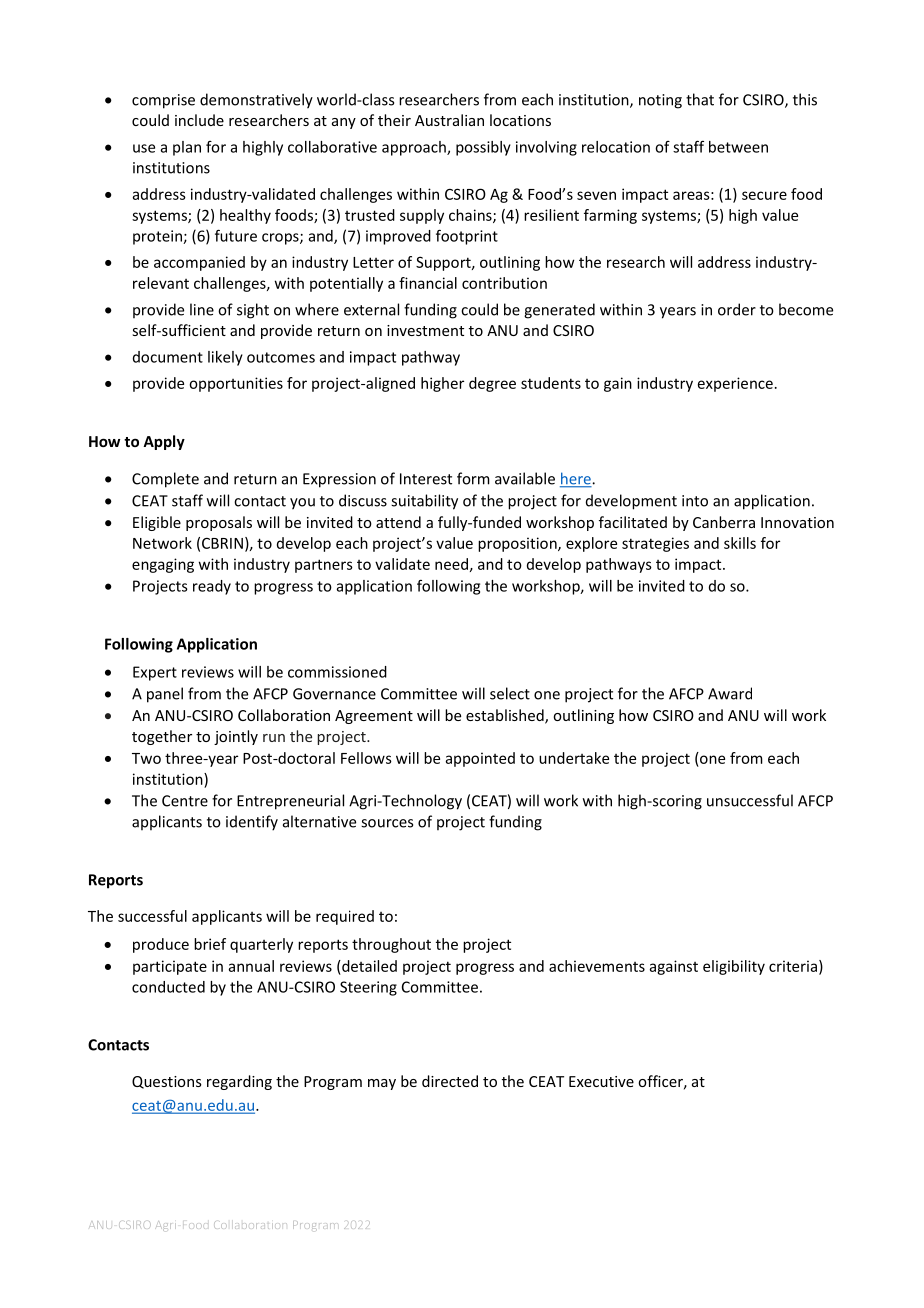 The height and width of the page is (1308, 924). What do you see at coordinates (730, 693) in the page?
I see `Award` at bounding box center [730, 693].
